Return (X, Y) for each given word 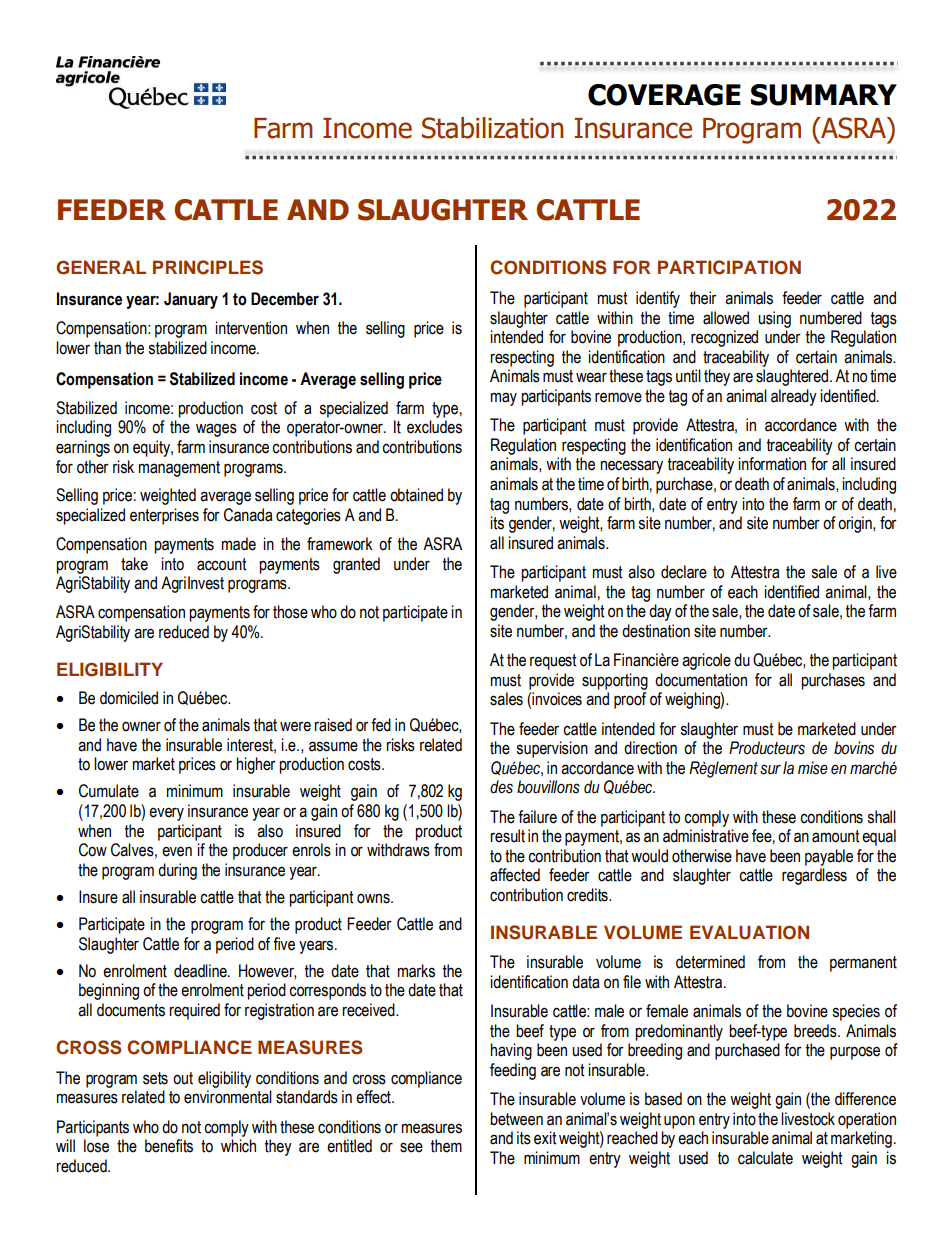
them (446, 1146)
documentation (701, 680)
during (177, 871)
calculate (765, 1158)
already (794, 397)
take (134, 564)
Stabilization (492, 128)
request (553, 662)
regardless (814, 876)
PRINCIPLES (208, 267)
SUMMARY (824, 95)
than (107, 348)
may (504, 399)
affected (515, 875)
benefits (169, 1146)
